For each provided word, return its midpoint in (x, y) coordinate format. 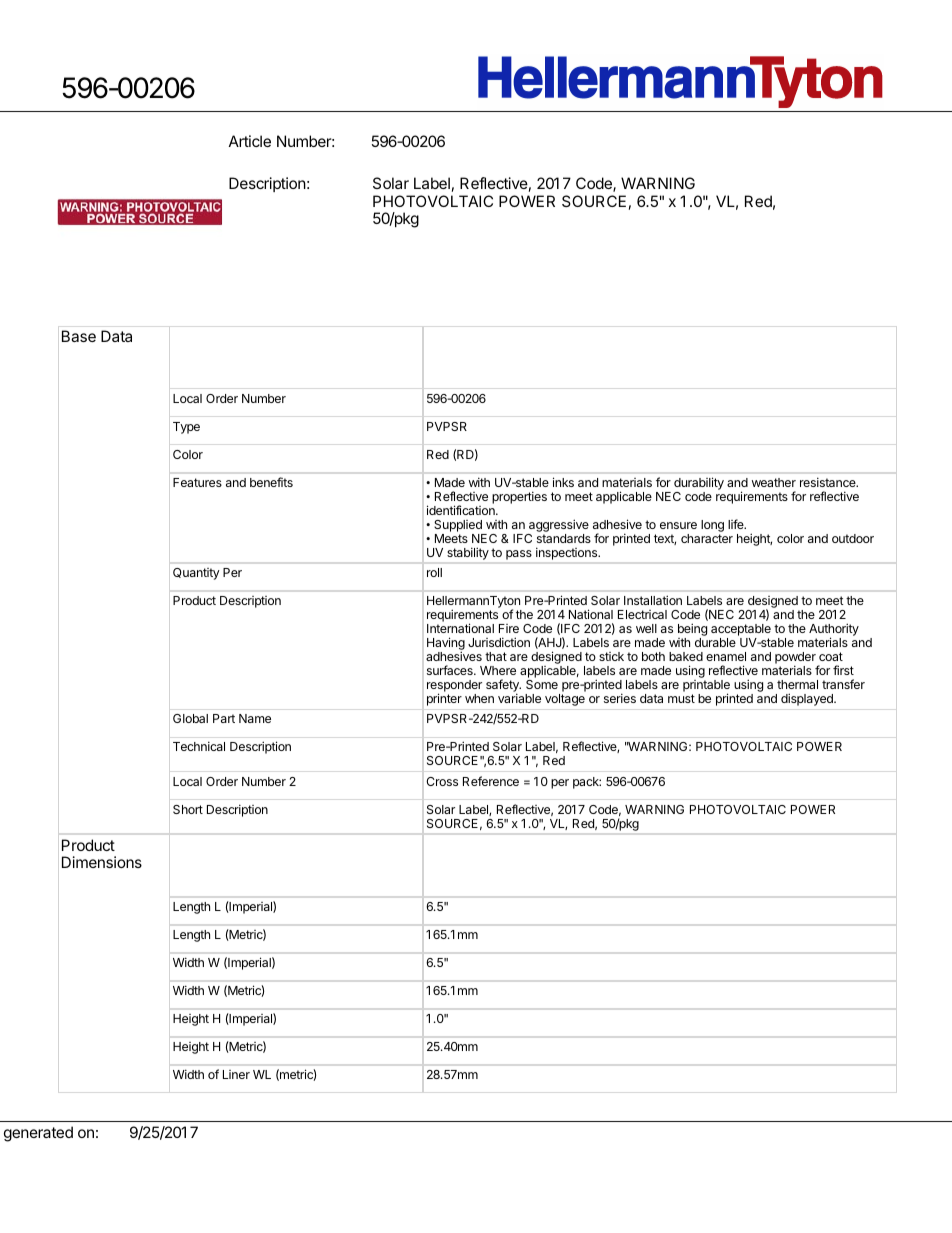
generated (38, 1134)
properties (519, 497)
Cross (442, 781)
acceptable (741, 631)
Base (79, 336)
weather (774, 482)
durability (699, 483)
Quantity (196, 574)
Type (186, 428)
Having (446, 645)
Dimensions (102, 862)
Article (250, 141)
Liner (236, 1074)
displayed (808, 699)
